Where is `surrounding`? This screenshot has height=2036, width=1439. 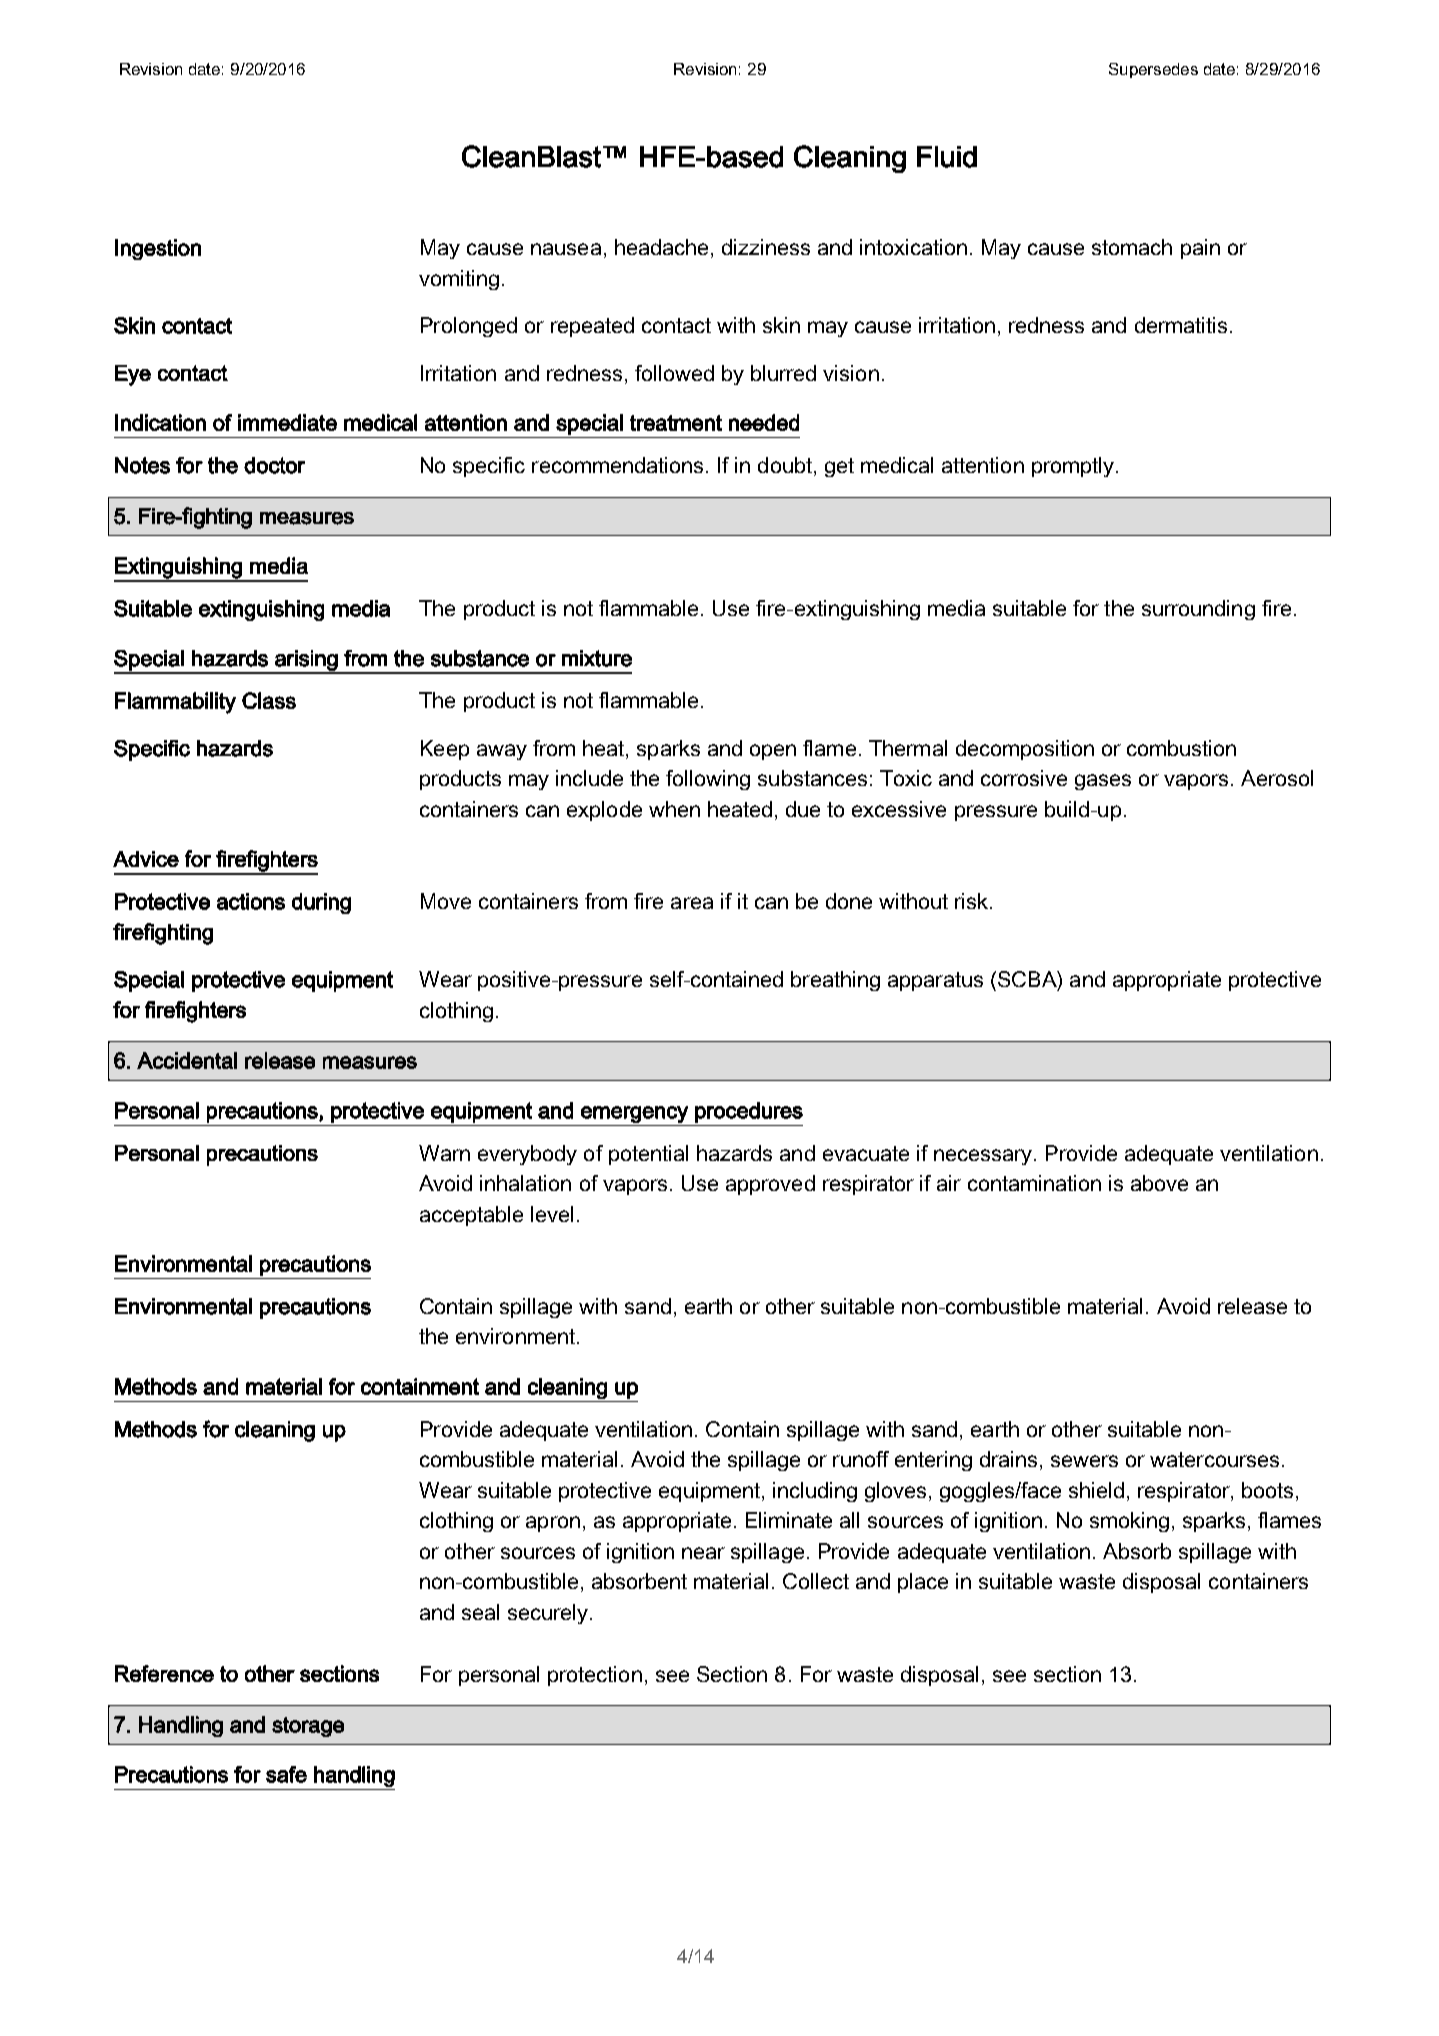
surrounding is located at coordinates (1198, 610).
